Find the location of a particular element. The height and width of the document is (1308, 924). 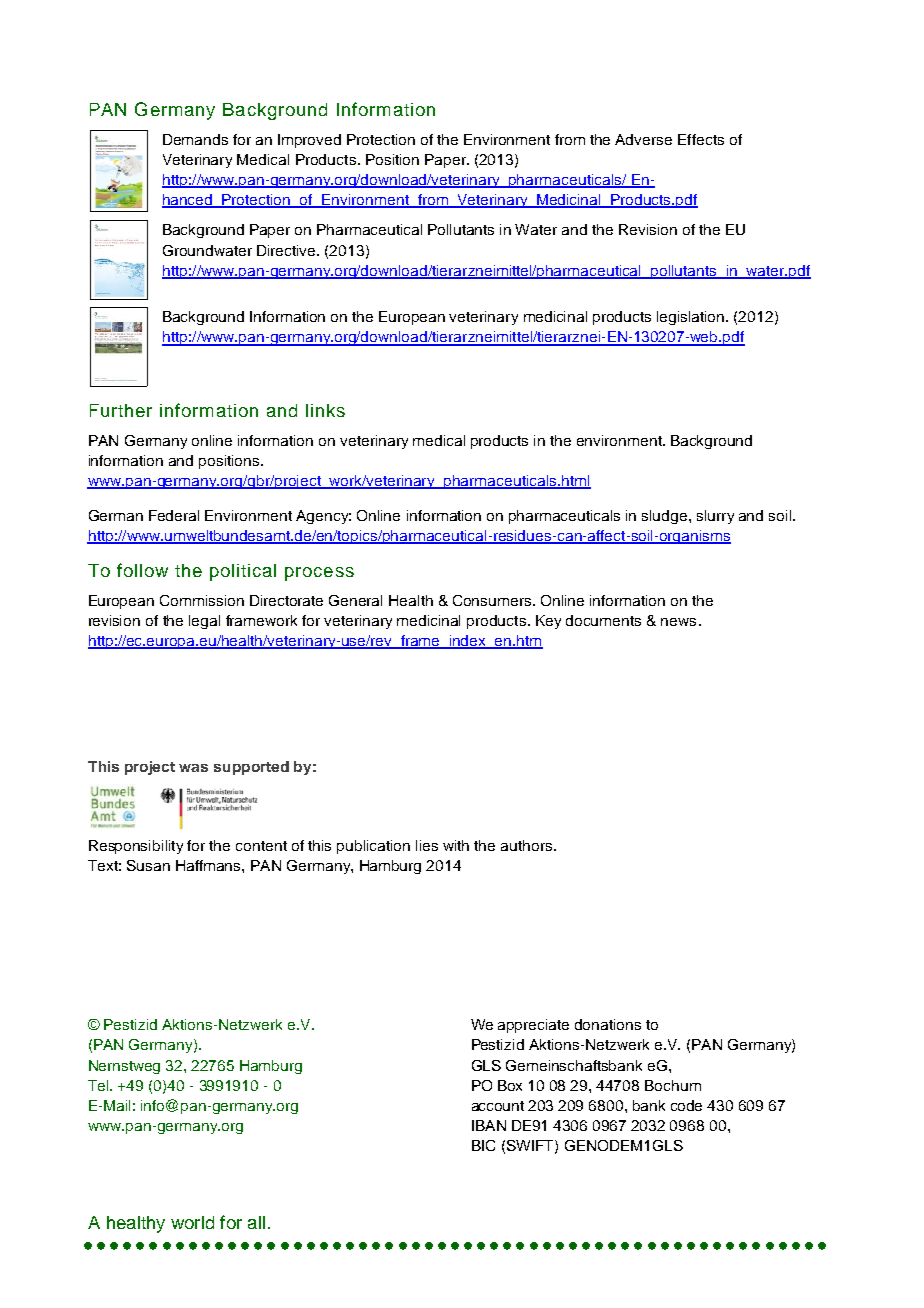

world is located at coordinates (192, 1222).
